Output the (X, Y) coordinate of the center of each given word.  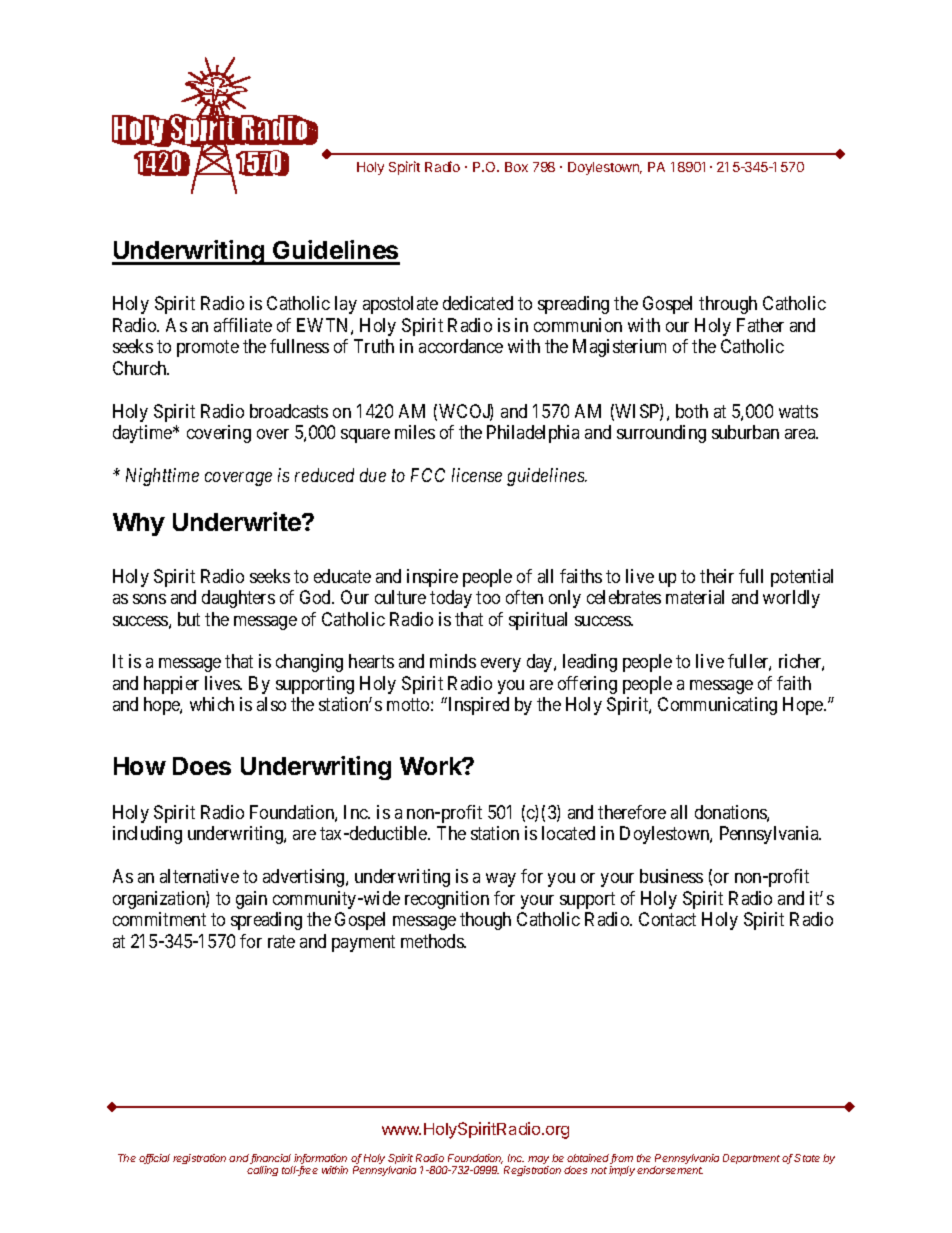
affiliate (243, 325)
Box (516, 167)
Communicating (717, 706)
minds (453, 661)
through (728, 305)
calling (262, 1171)
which (212, 704)
